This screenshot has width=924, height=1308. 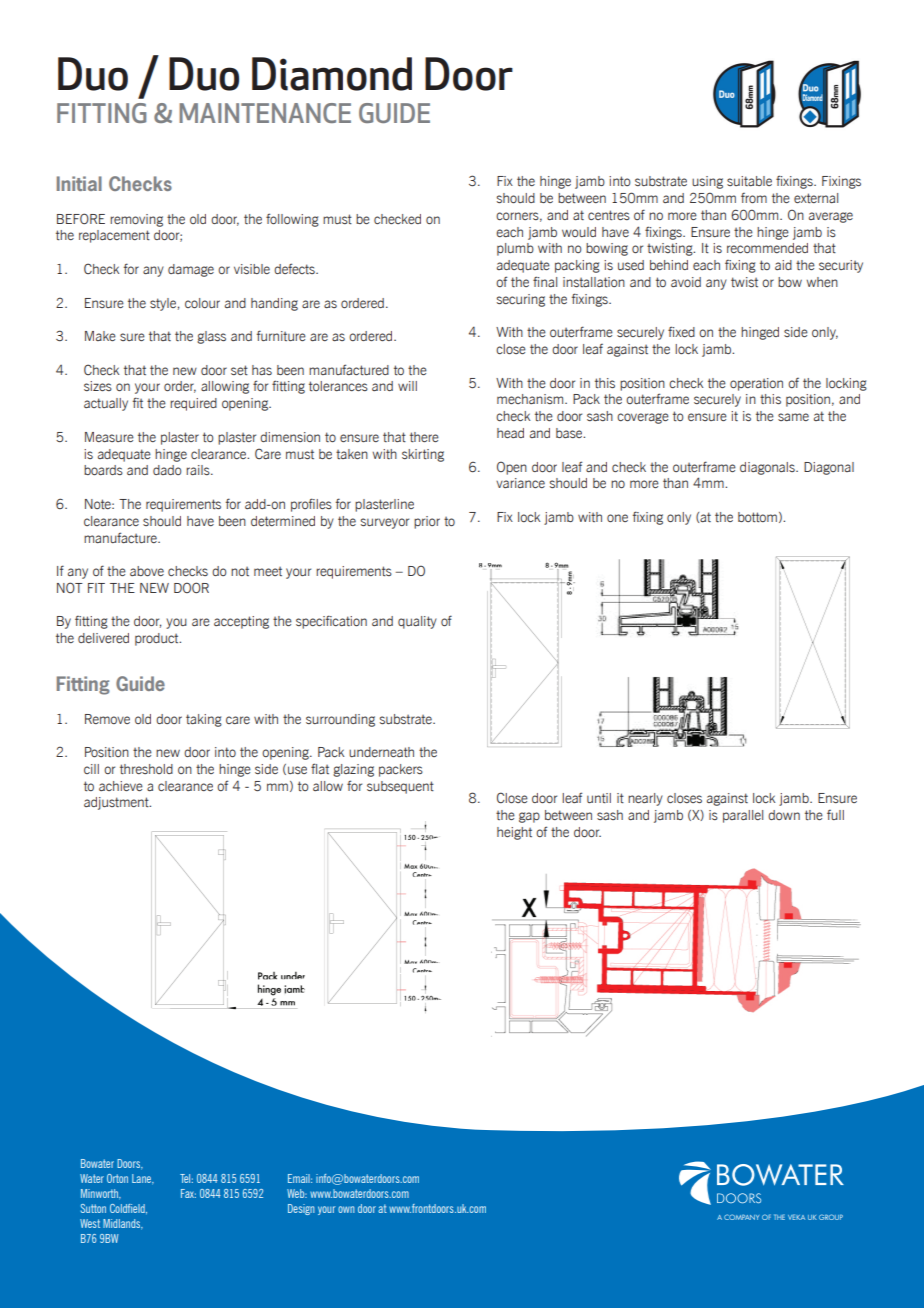 I want to click on MAINTENANCE, so click(x=265, y=113).
